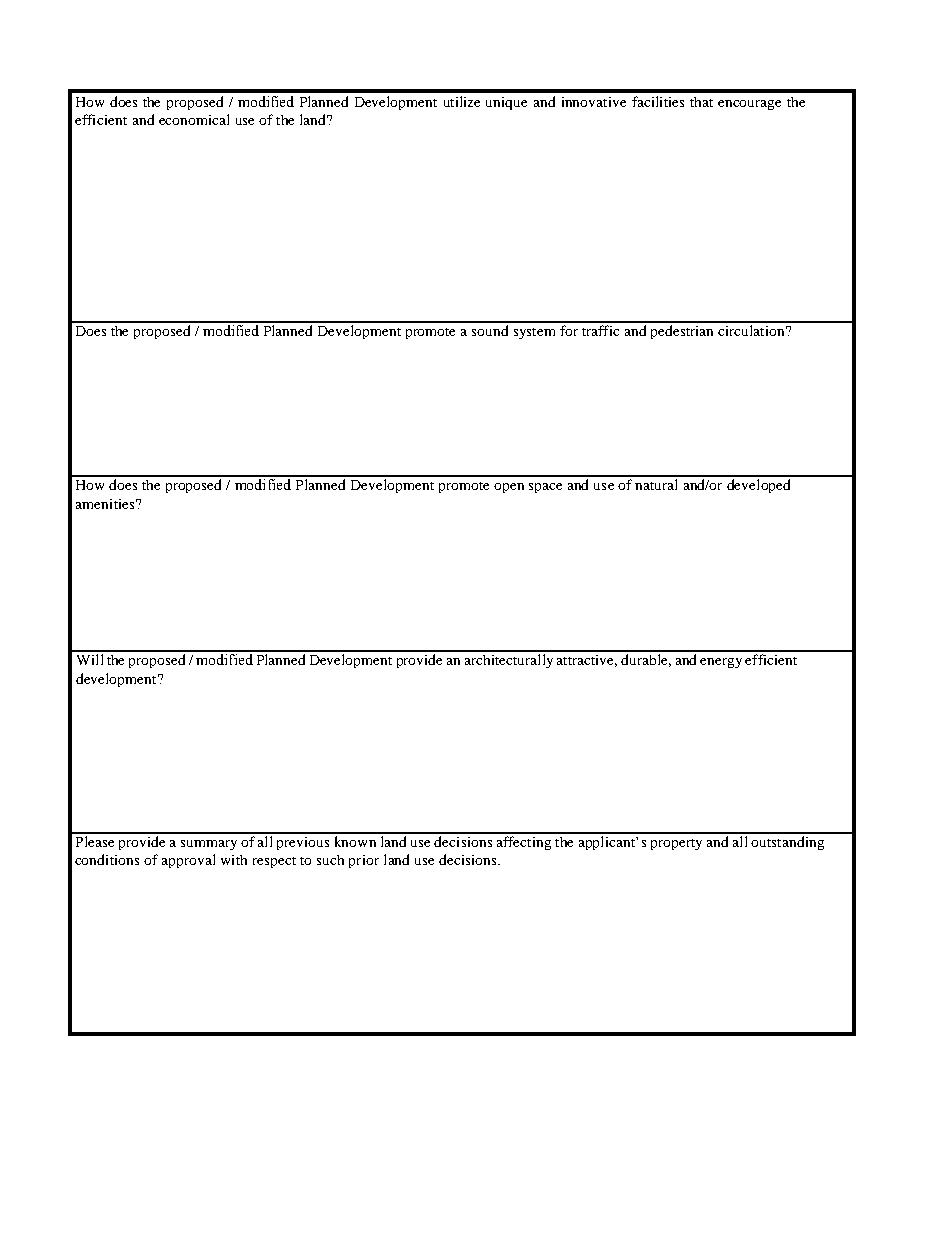  What do you see at coordinates (506, 103) in the document?
I see `unique` at bounding box center [506, 103].
